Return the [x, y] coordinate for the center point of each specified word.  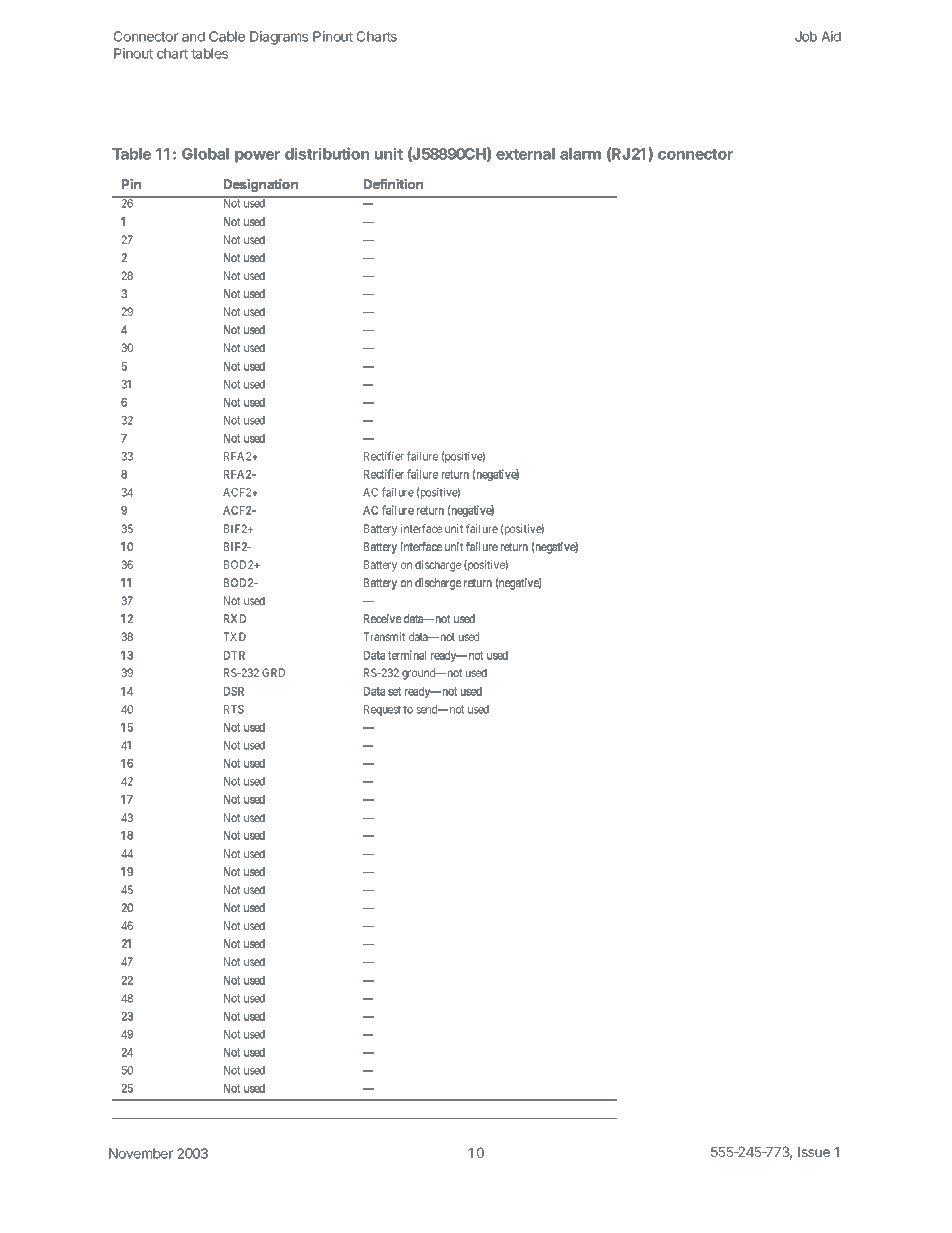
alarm [580, 154]
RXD [235, 618]
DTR [234, 655]
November [141, 1153]
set [394, 691]
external [525, 154]
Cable [227, 36]
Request [382, 710]
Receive [382, 618]
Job [806, 36]
